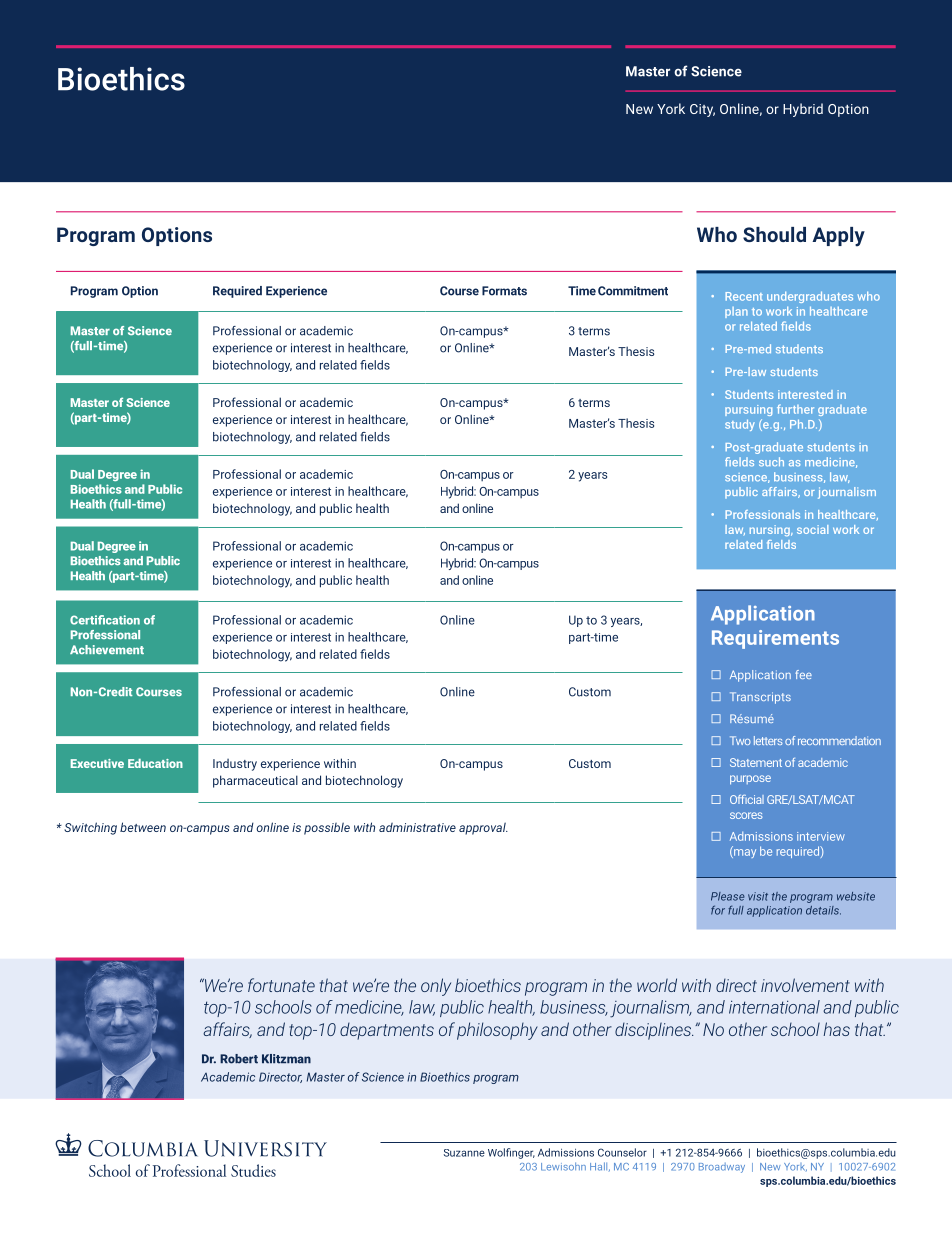 The image size is (952, 1233). What do you see at coordinates (436, 987) in the screenshot?
I see `only` at bounding box center [436, 987].
